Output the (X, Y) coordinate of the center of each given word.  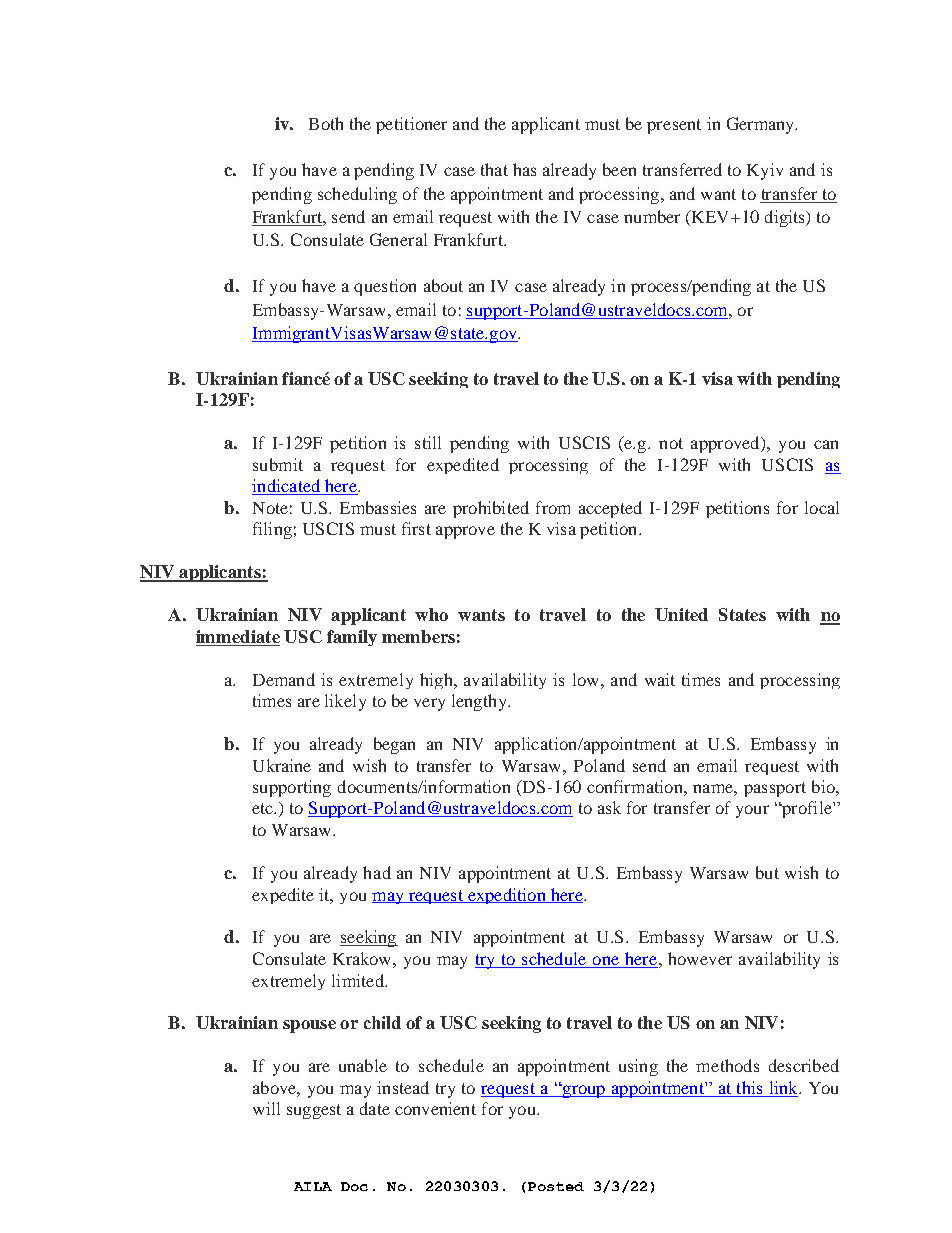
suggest (314, 1111)
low (587, 679)
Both (326, 123)
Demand (284, 679)
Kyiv (765, 171)
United (681, 614)
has (524, 169)
